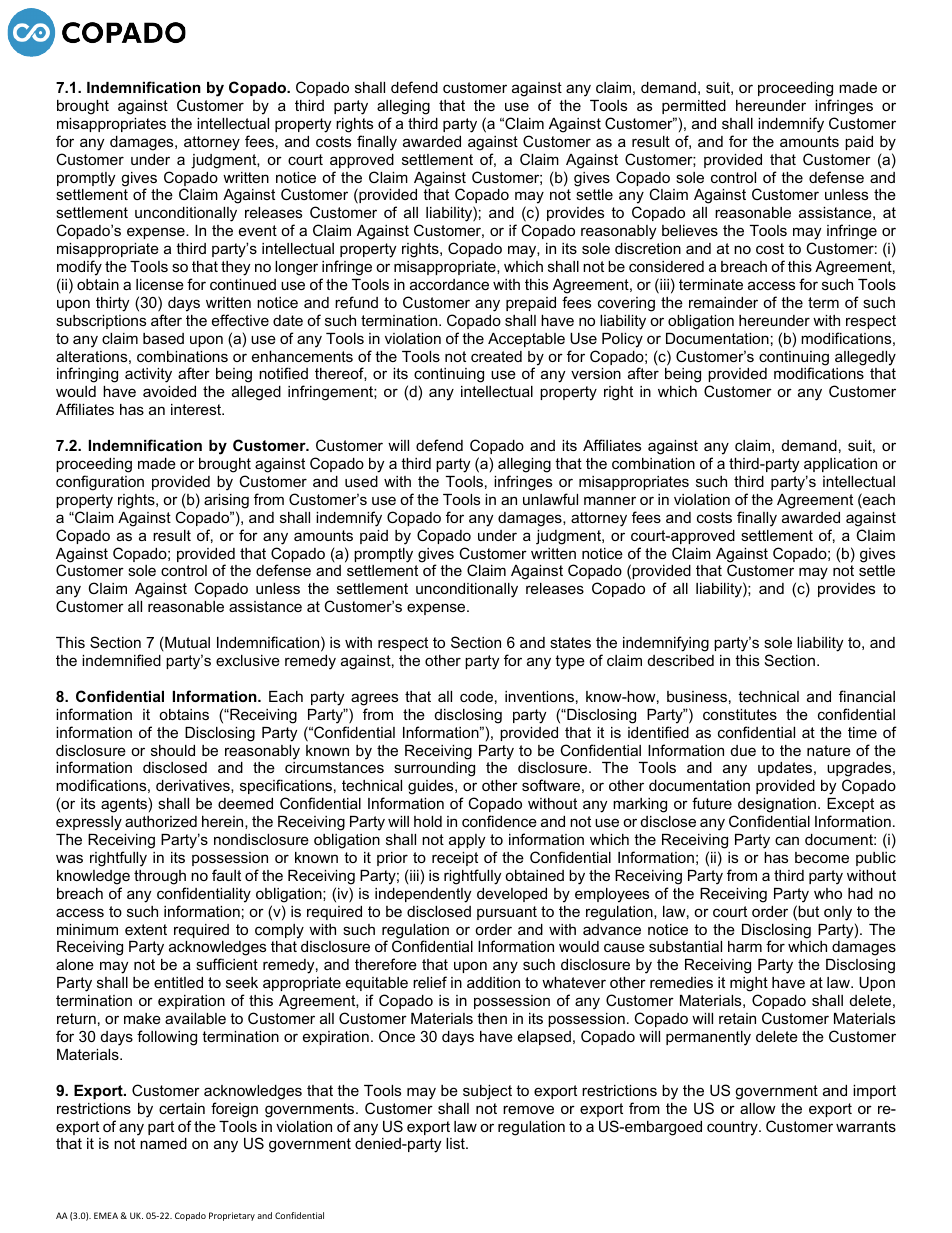 Image resolution: width=952 pixels, height=1233 pixels. Describe the element at coordinates (449, 284) in the screenshot. I see `accordance` at that location.
